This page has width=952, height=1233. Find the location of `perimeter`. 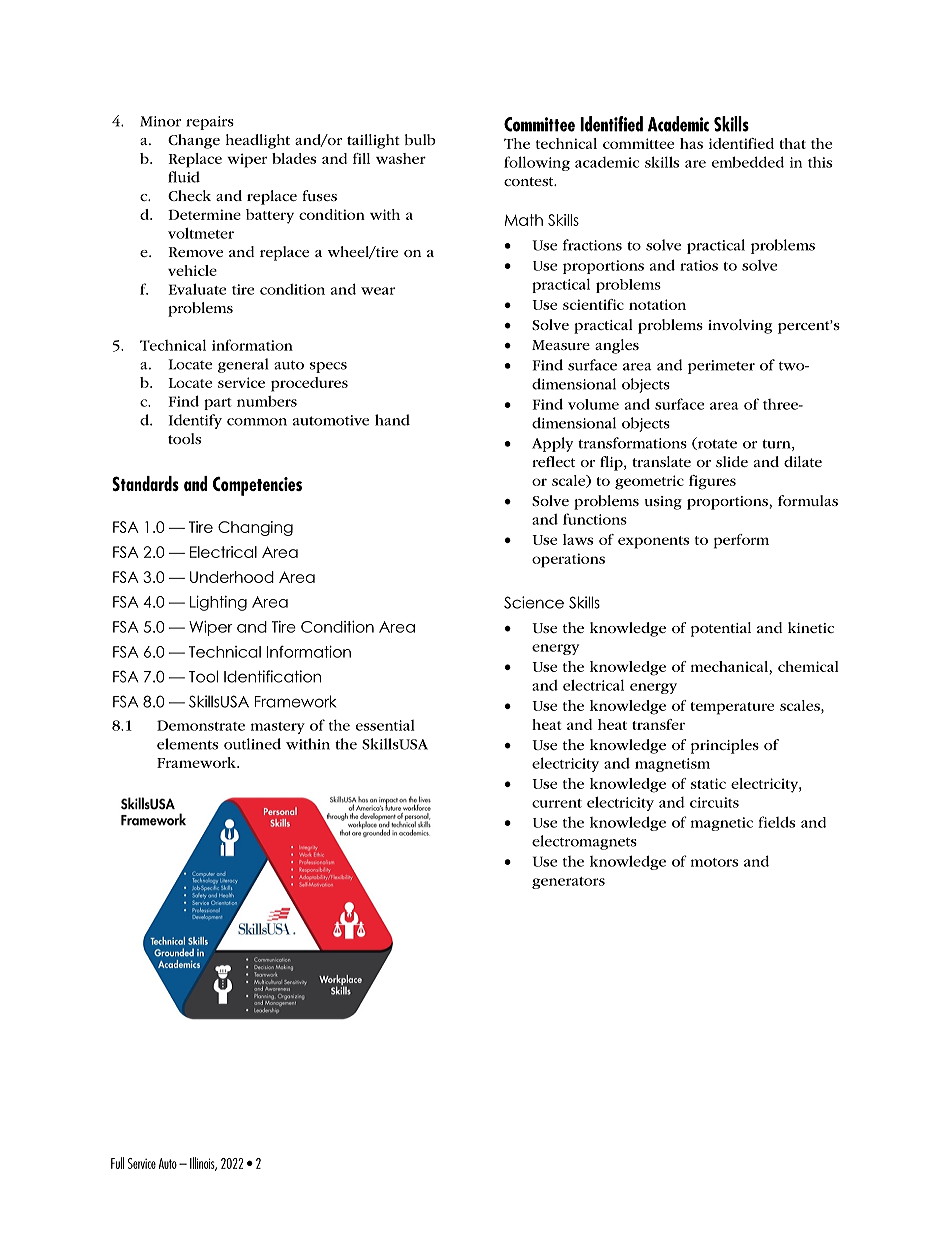

perimeter is located at coordinates (721, 367).
